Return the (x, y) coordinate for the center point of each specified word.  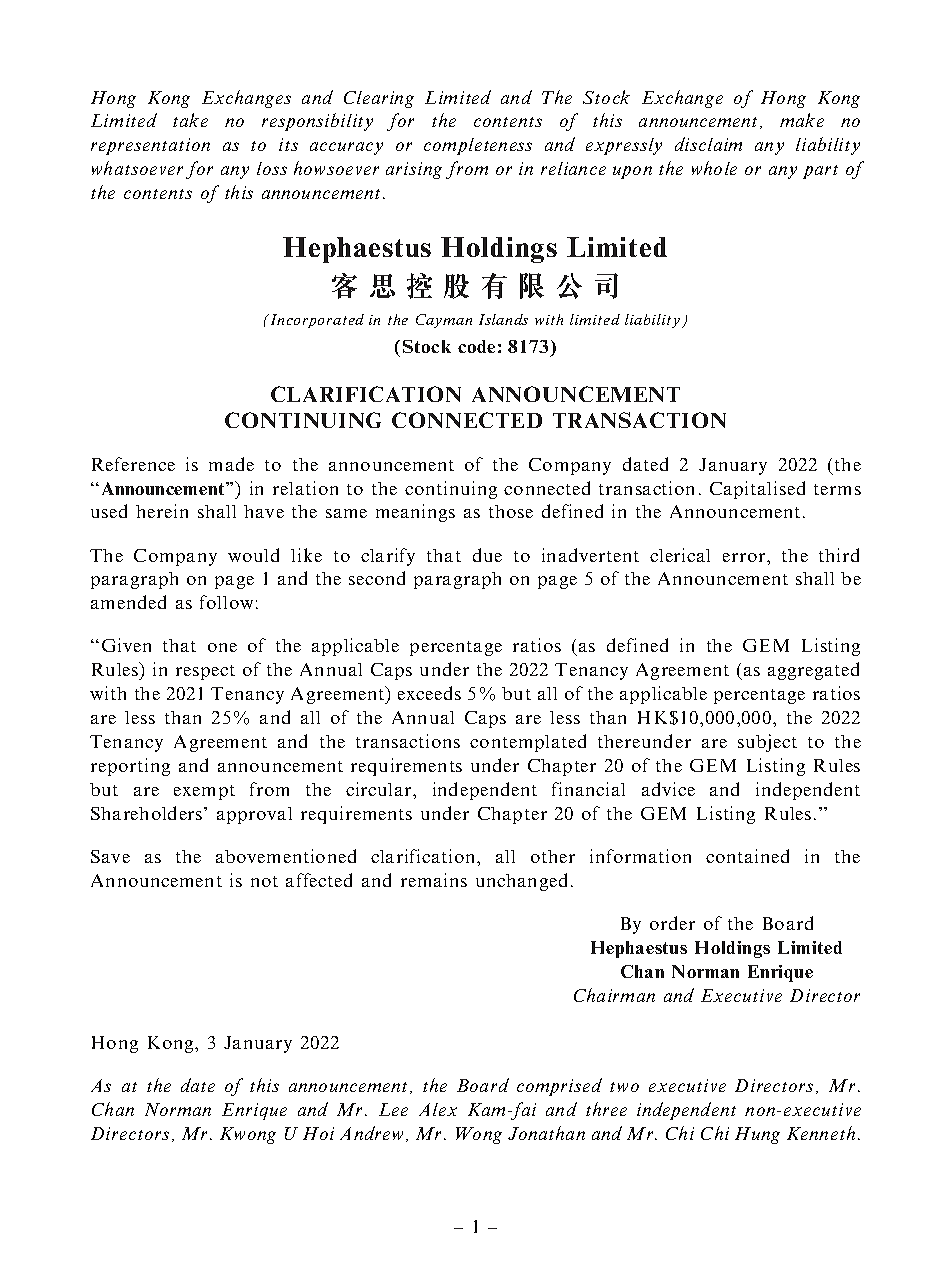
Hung (757, 1135)
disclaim (708, 144)
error (745, 557)
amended (128, 602)
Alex (438, 1109)
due (487, 555)
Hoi (318, 1133)
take (190, 120)
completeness (478, 146)
